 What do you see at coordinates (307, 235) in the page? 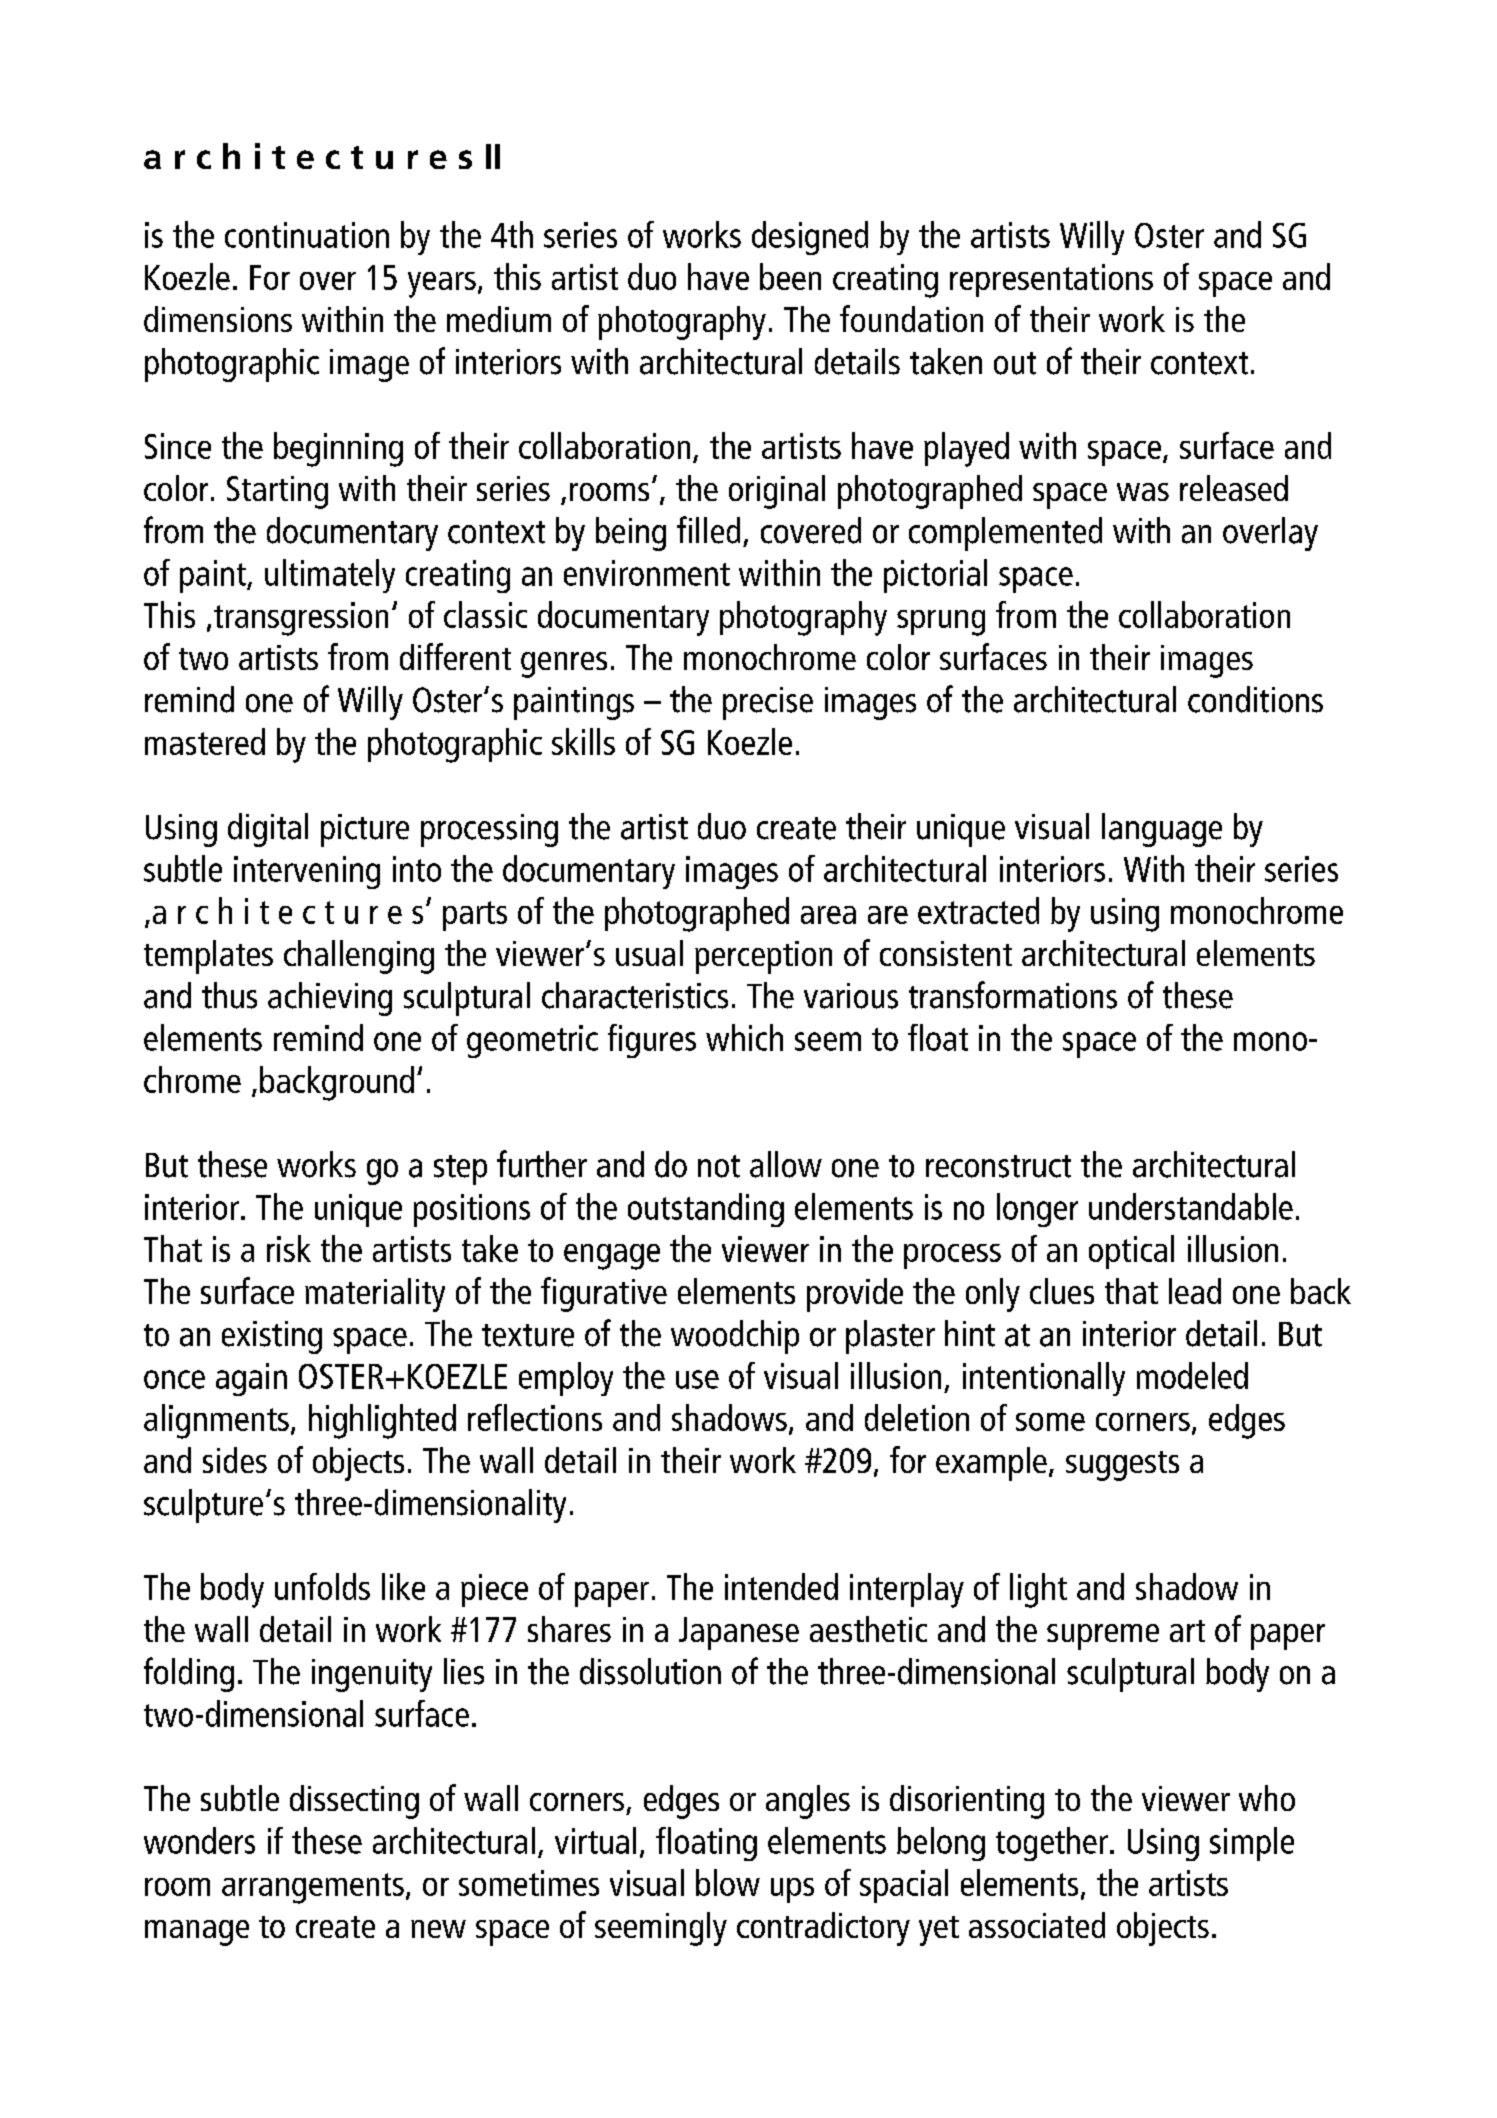
I see `continuation` at bounding box center [307, 235].
